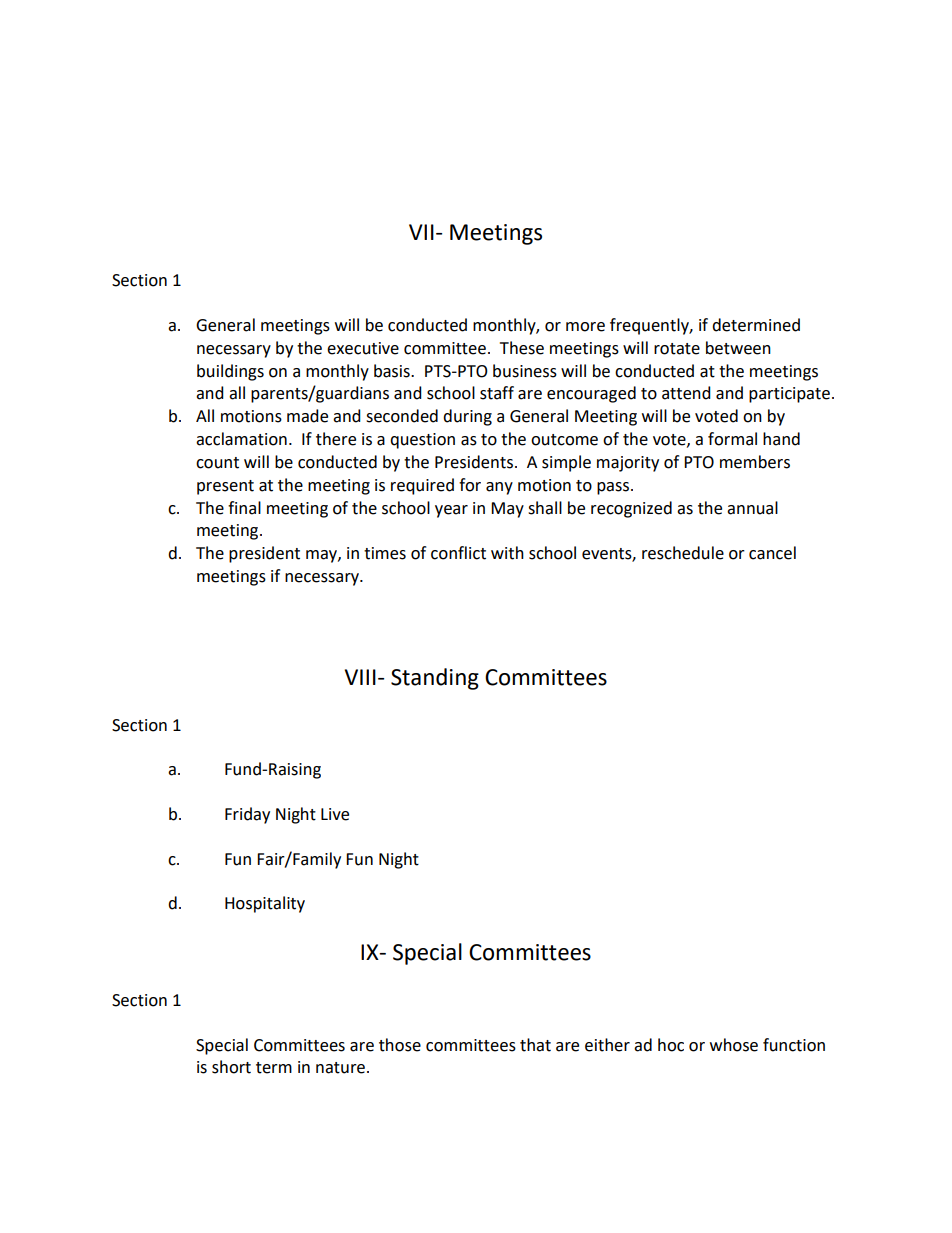 The image size is (952, 1233). What do you see at coordinates (385, 553) in the screenshot?
I see `times` at bounding box center [385, 553].
